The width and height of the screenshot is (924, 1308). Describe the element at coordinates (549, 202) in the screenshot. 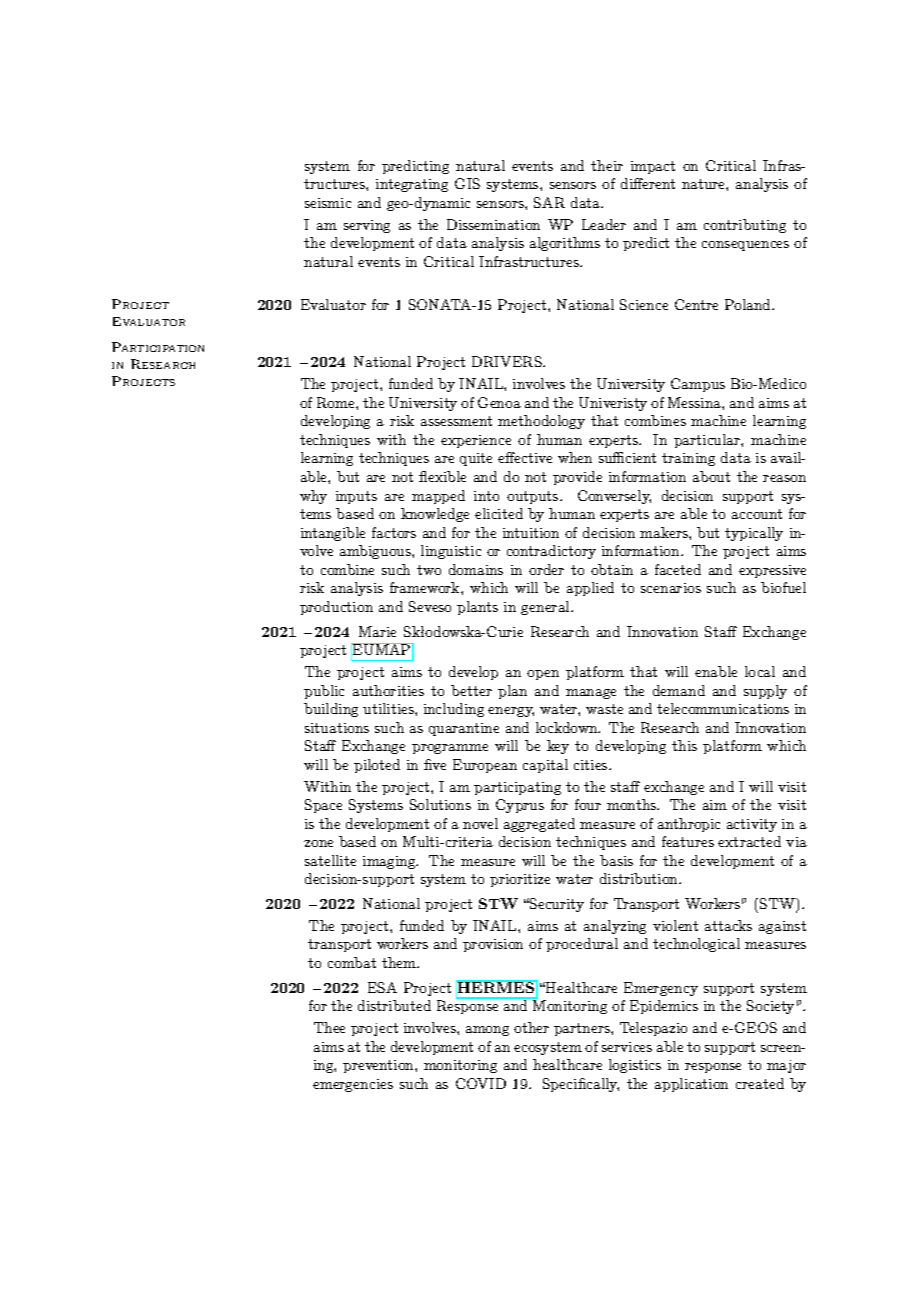

I see `SAR` at that location.
